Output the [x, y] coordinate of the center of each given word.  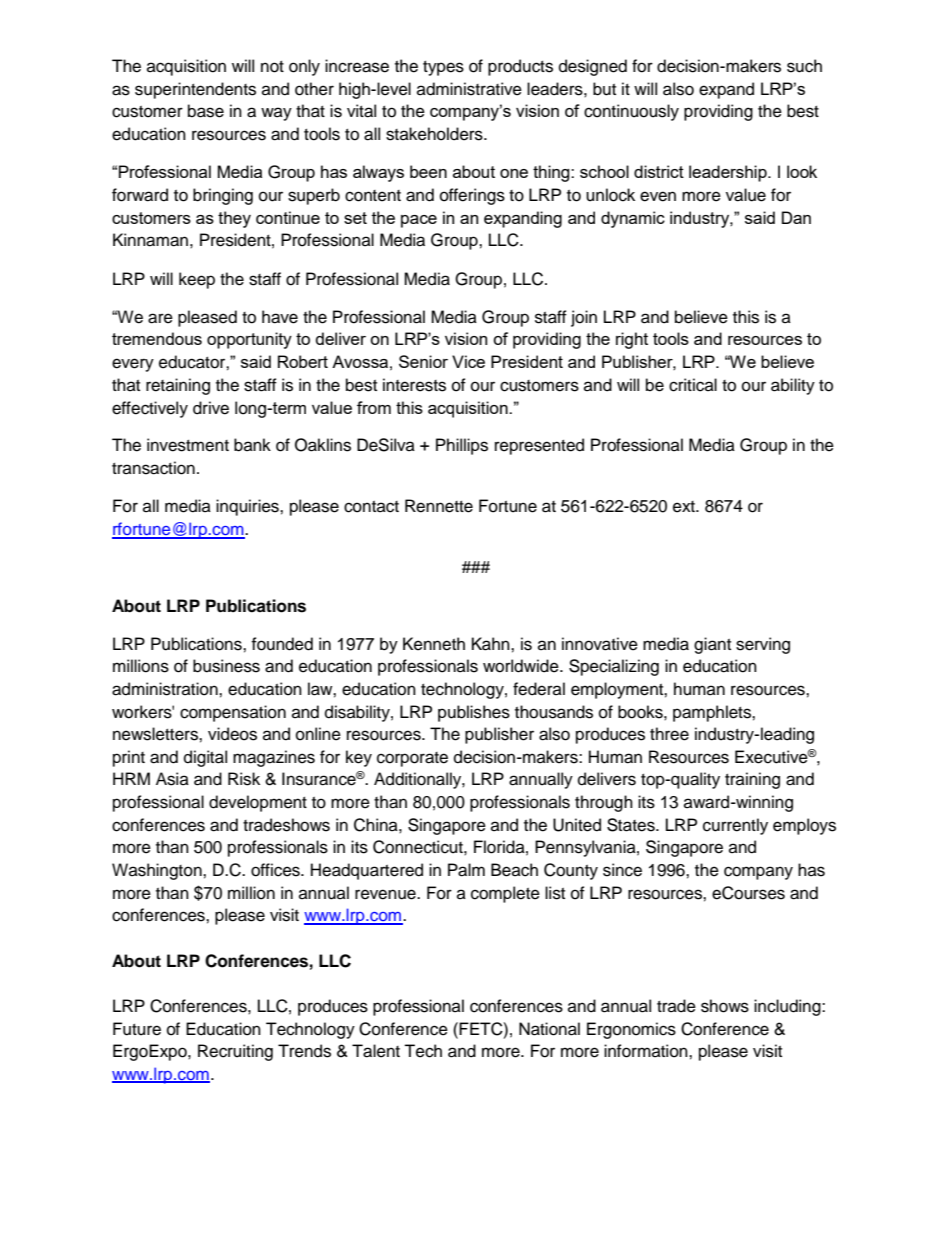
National [549, 1029]
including [788, 1007]
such [804, 66]
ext [685, 507]
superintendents [195, 90]
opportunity [249, 340]
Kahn [492, 644]
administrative [469, 89]
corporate [412, 759]
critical [693, 385]
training [752, 780]
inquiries [248, 507]
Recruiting [235, 1052]
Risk [244, 779]
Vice [468, 361]
